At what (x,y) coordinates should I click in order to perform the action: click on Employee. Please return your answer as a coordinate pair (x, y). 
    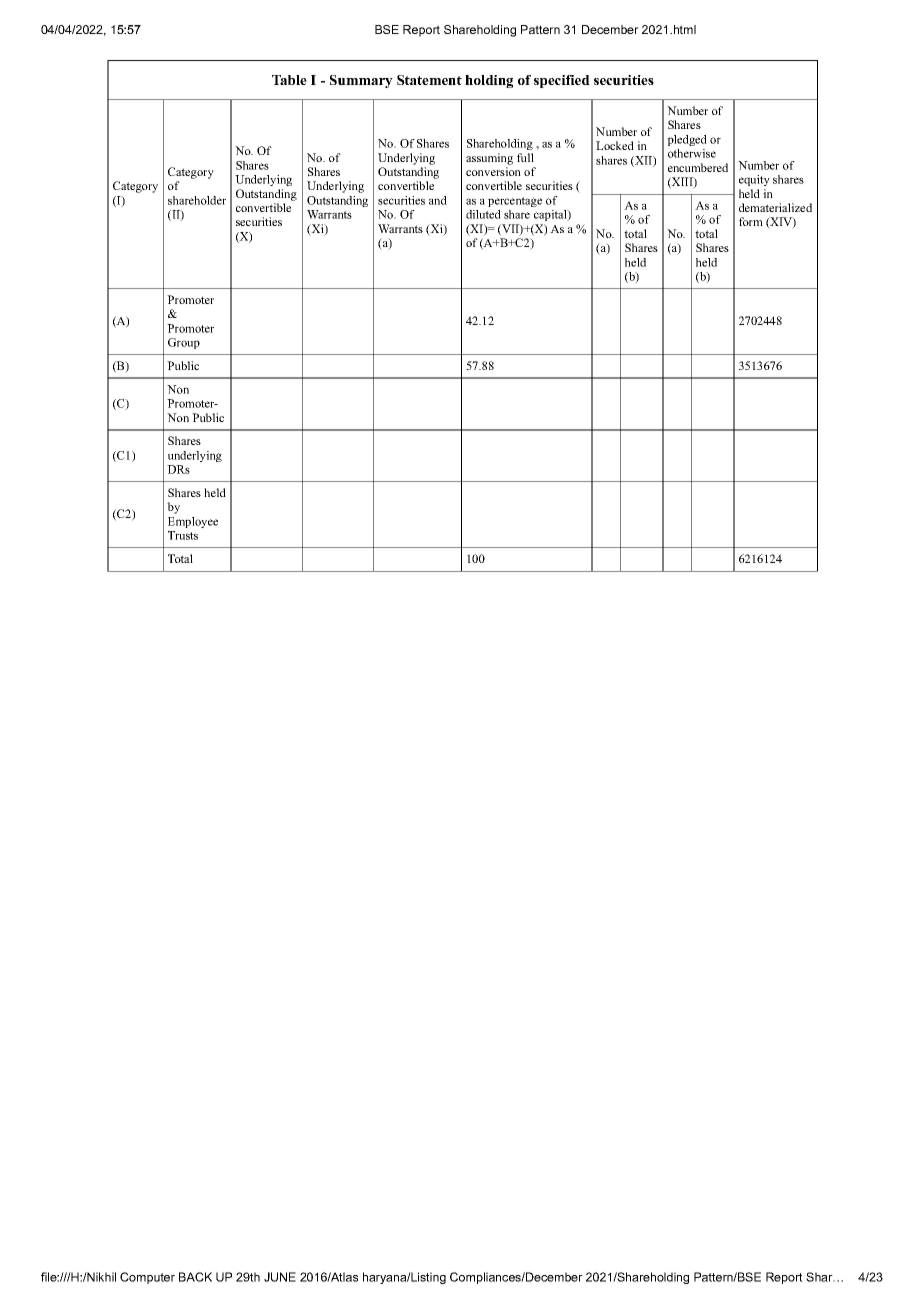
    Looking at the image, I should click on (193, 522).
